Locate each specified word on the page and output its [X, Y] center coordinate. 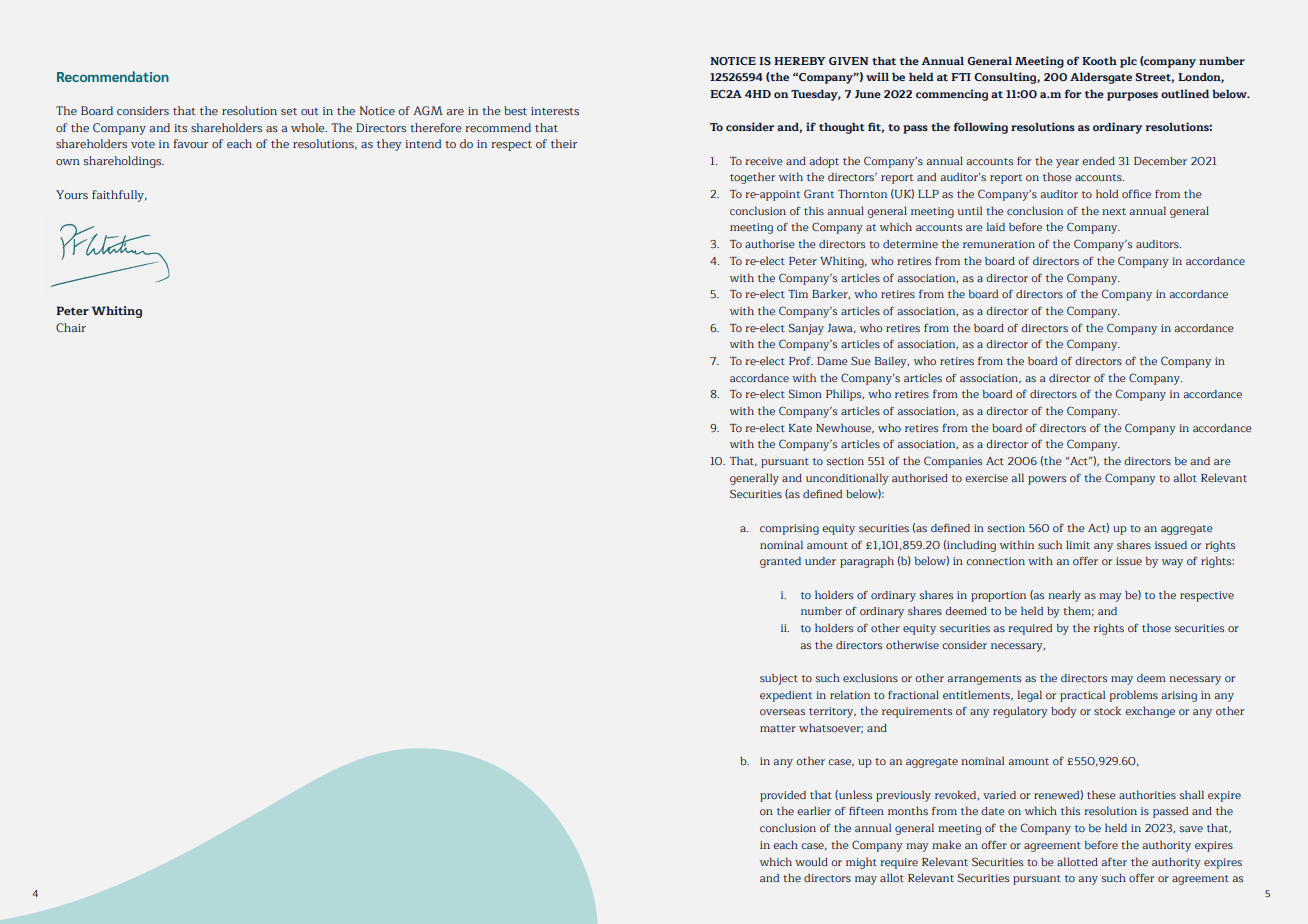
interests [555, 111]
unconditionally [847, 479]
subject [779, 679]
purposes [1132, 96]
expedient [786, 696]
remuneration [999, 244]
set [289, 111]
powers [1047, 480]
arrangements [984, 680]
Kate [800, 428]
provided [783, 796]
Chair [71, 327]
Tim [798, 294]
